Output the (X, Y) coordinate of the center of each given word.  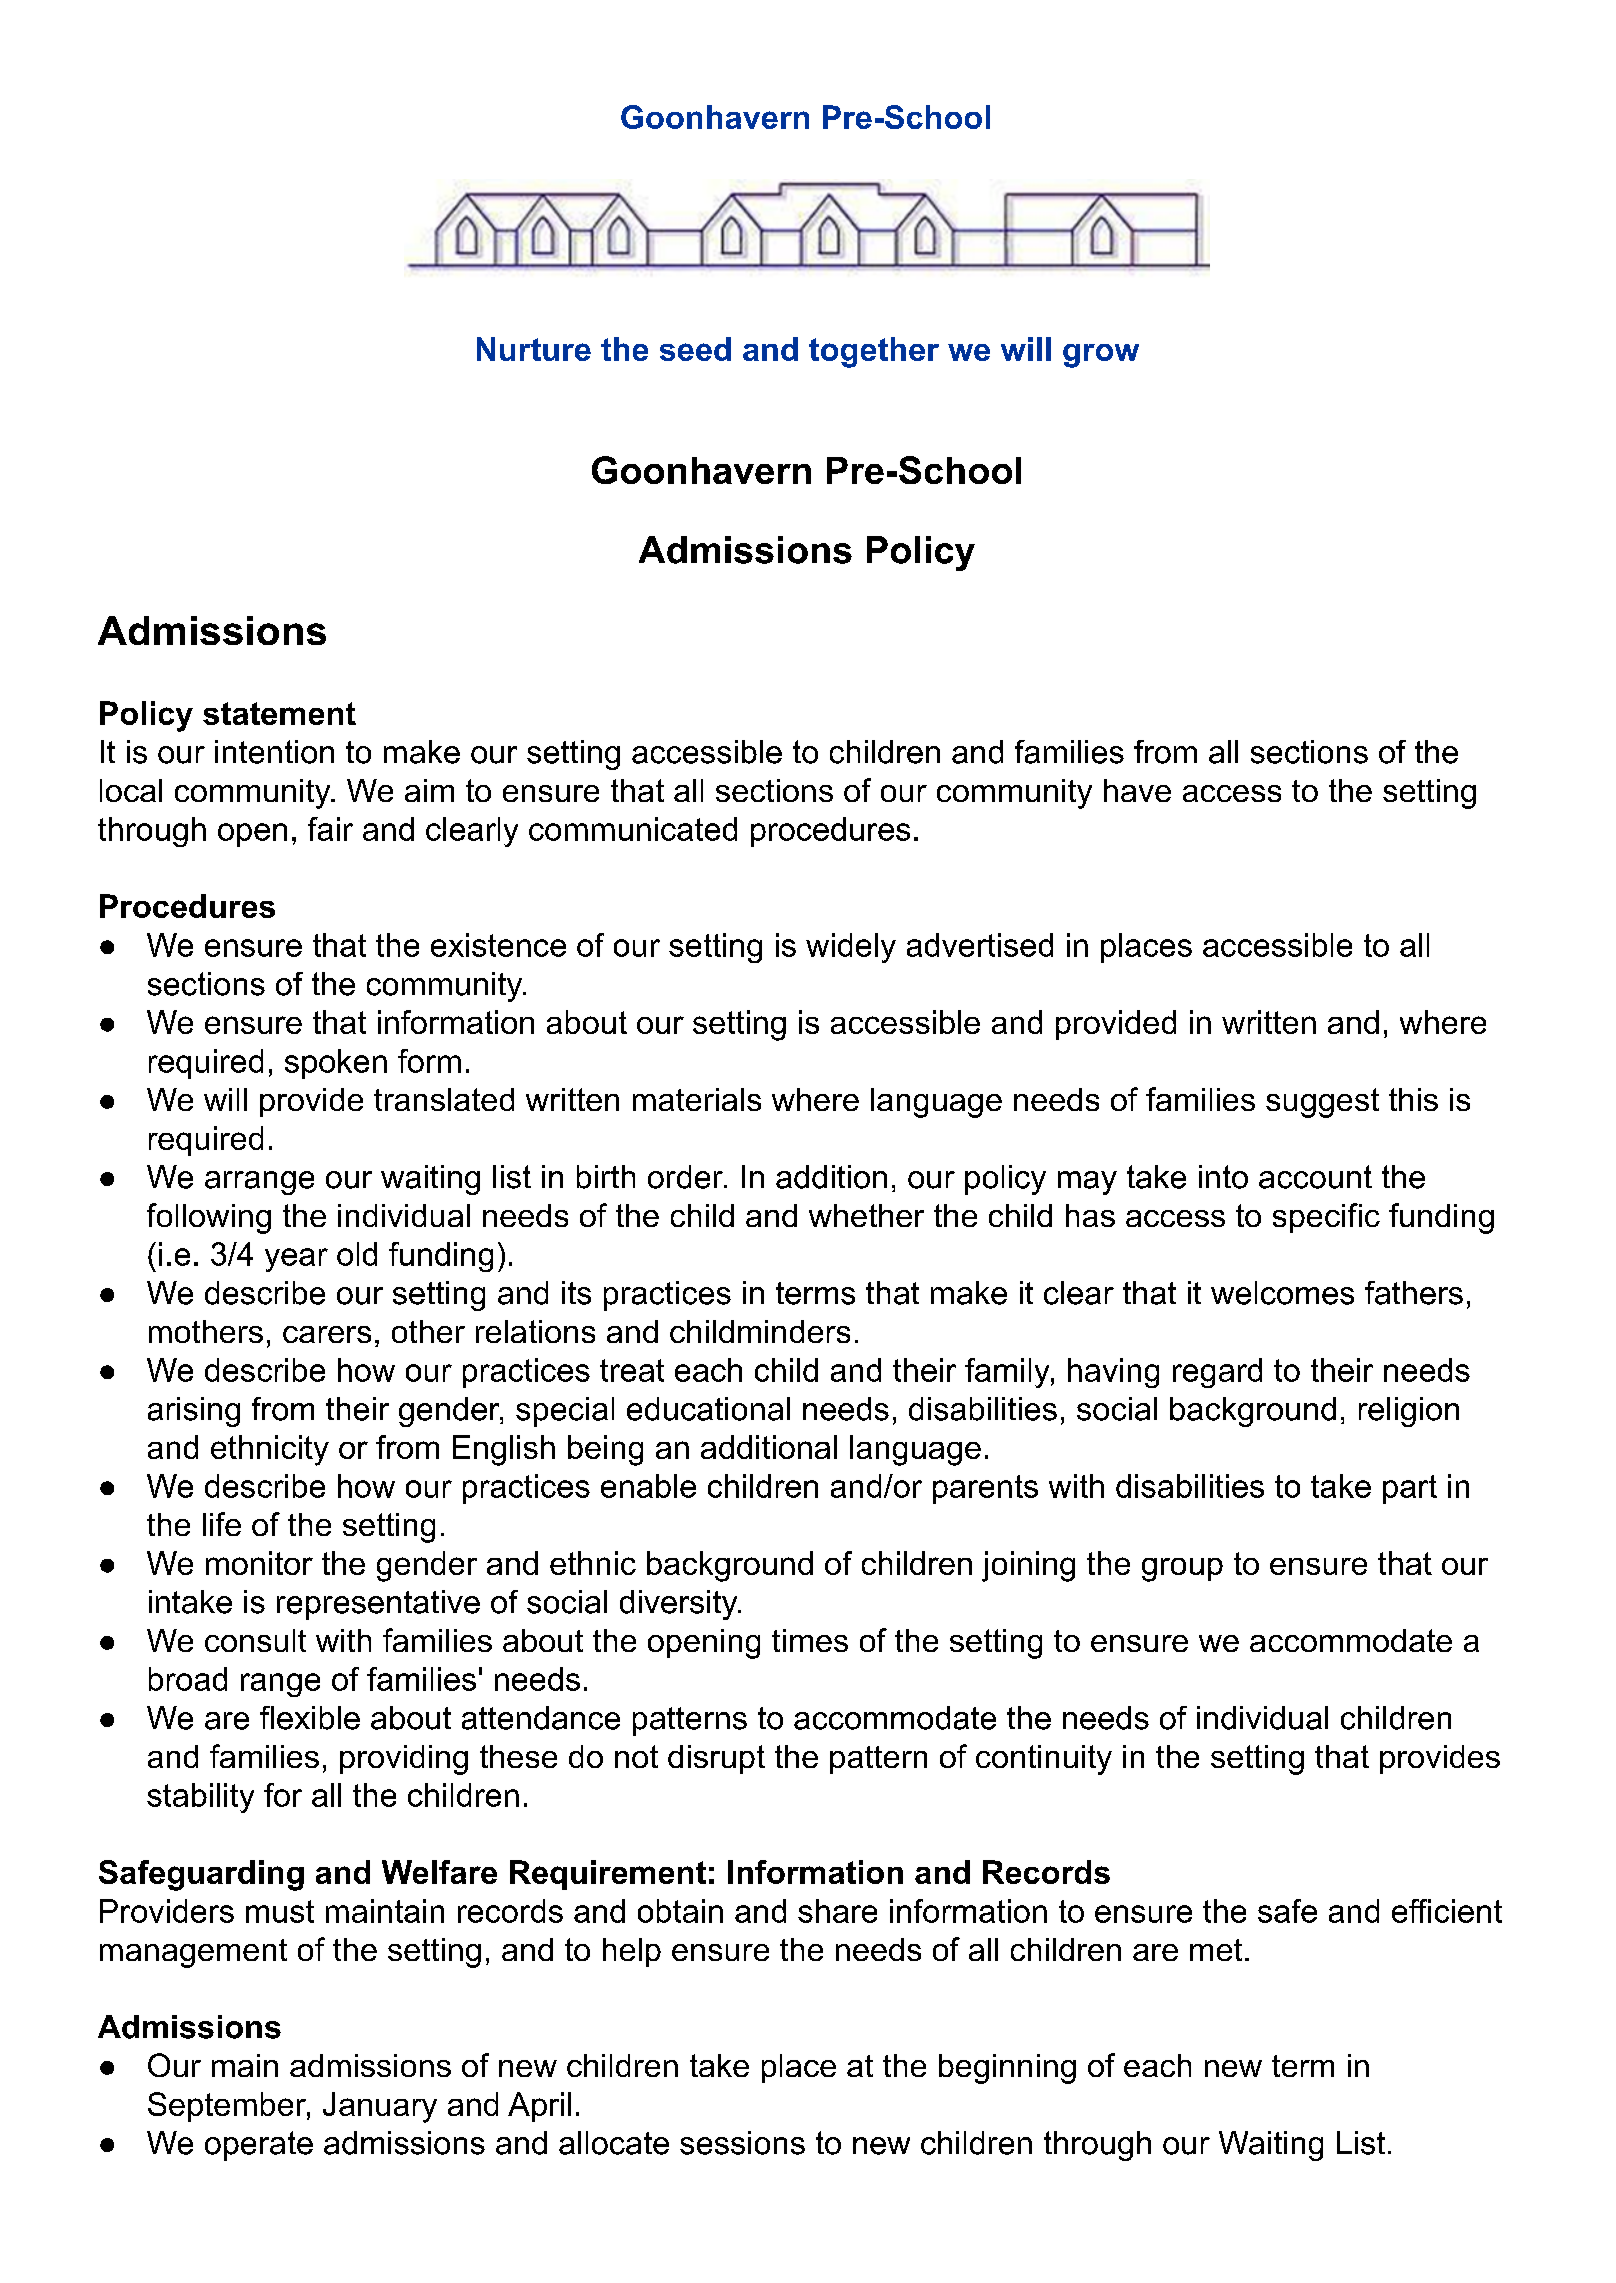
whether (866, 1215)
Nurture (534, 349)
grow (1101, 356)
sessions (742, 2143)
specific (1326, 1218)
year (296, 1260)
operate (259, 2146)
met (1216, 1950)
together (874, 352)
